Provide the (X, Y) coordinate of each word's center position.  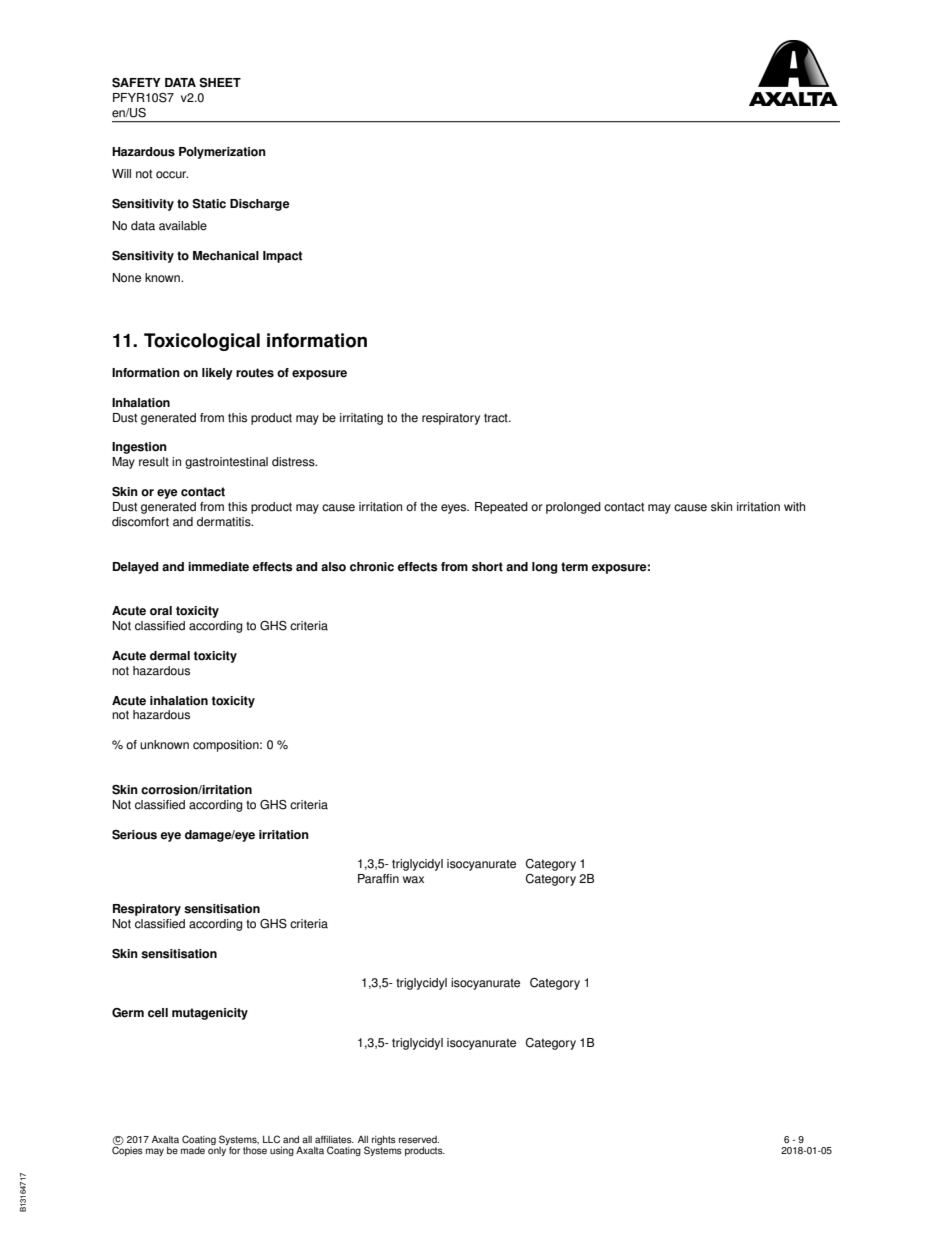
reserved (419, 1140)
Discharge (260, 205)
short (487, 567)
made (193, 1151)
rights (384, 1140)
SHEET (220, 83)
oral (161, 611)
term (574, 567)
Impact (282, 257)
